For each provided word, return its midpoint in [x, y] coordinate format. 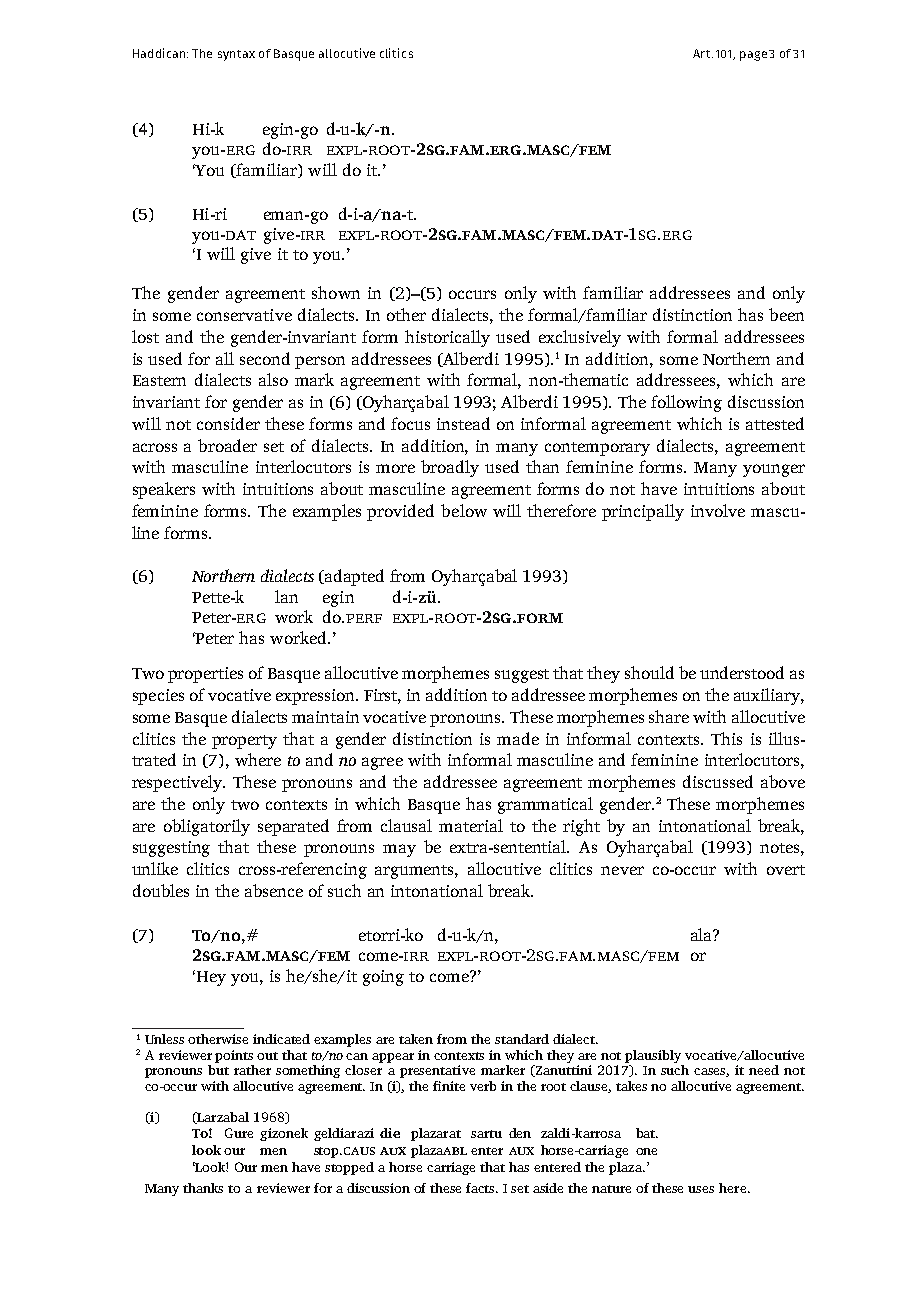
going [383, 978]
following [686, 403]
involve [718, 510]
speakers [164, 490]
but [218, 1070]
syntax [236, 55]
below [464, 510]
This [726, 738]
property [244, 742]
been [786, 314]
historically [447, 338]
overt [786, 870]
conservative [244, 315]
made [518, 738]
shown [336, 292]
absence [274, 890]
